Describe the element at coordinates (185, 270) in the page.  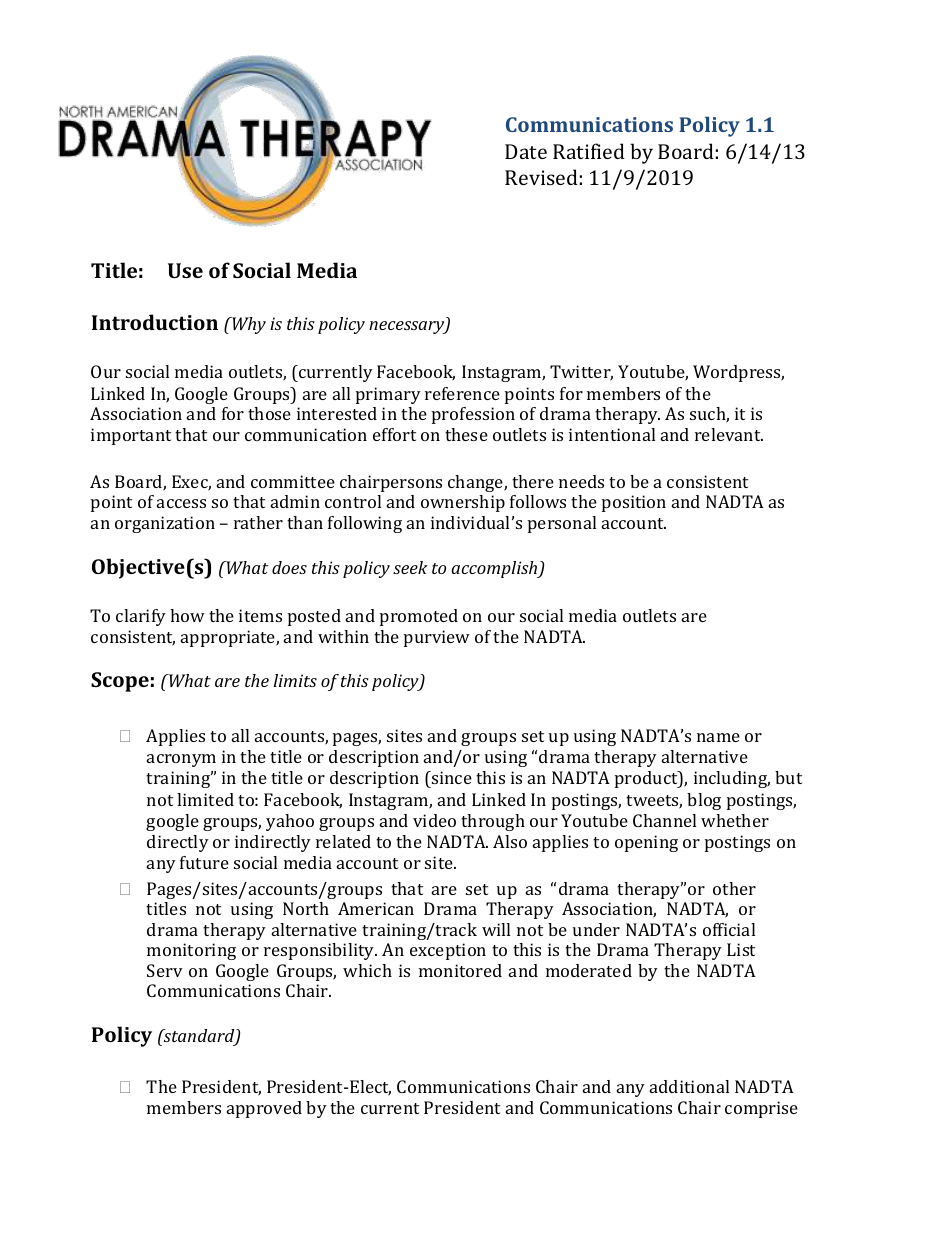
I see `Use` at that location.
